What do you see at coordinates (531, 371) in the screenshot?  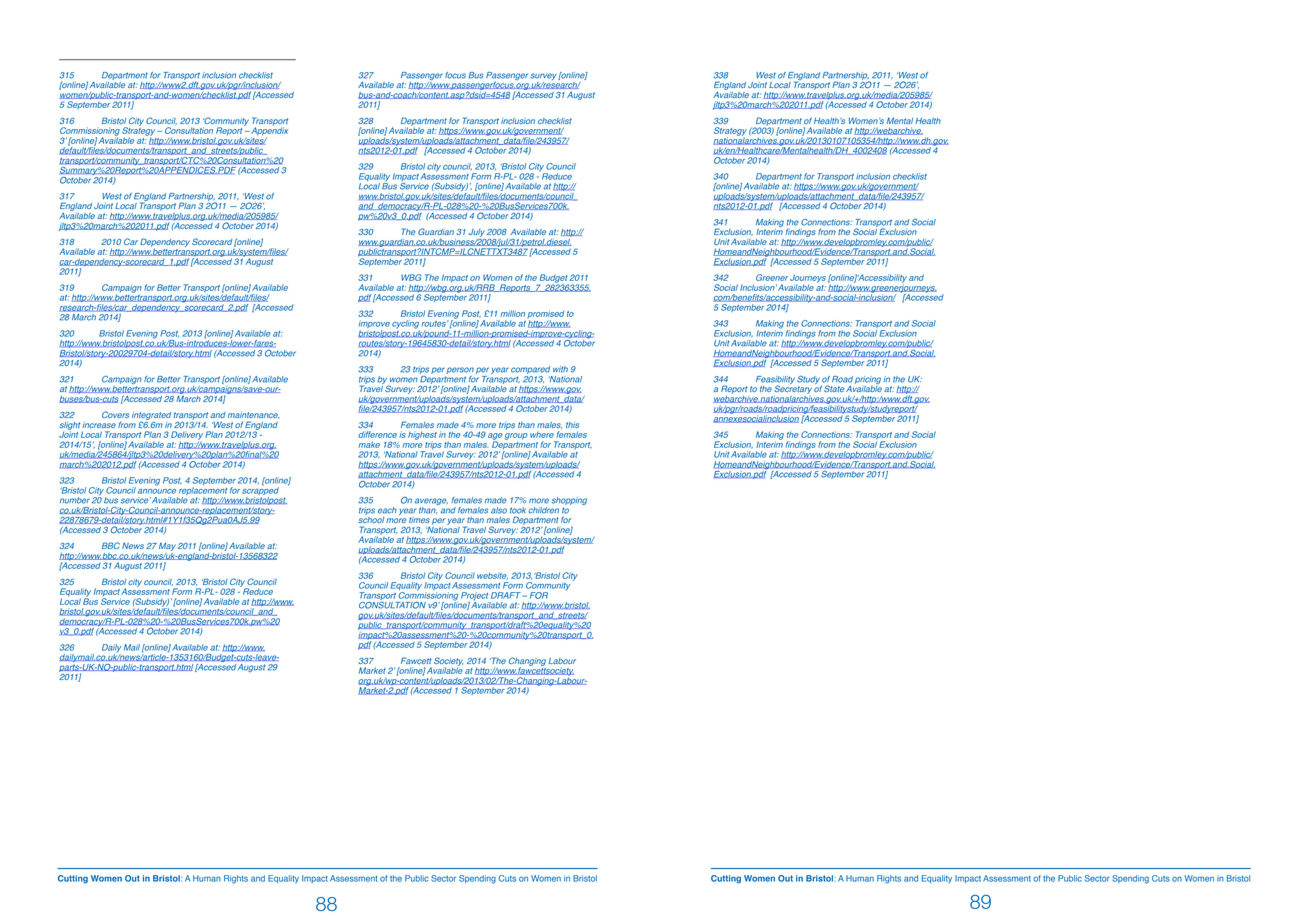 I see `compared` at bounding box center [531, 371].
